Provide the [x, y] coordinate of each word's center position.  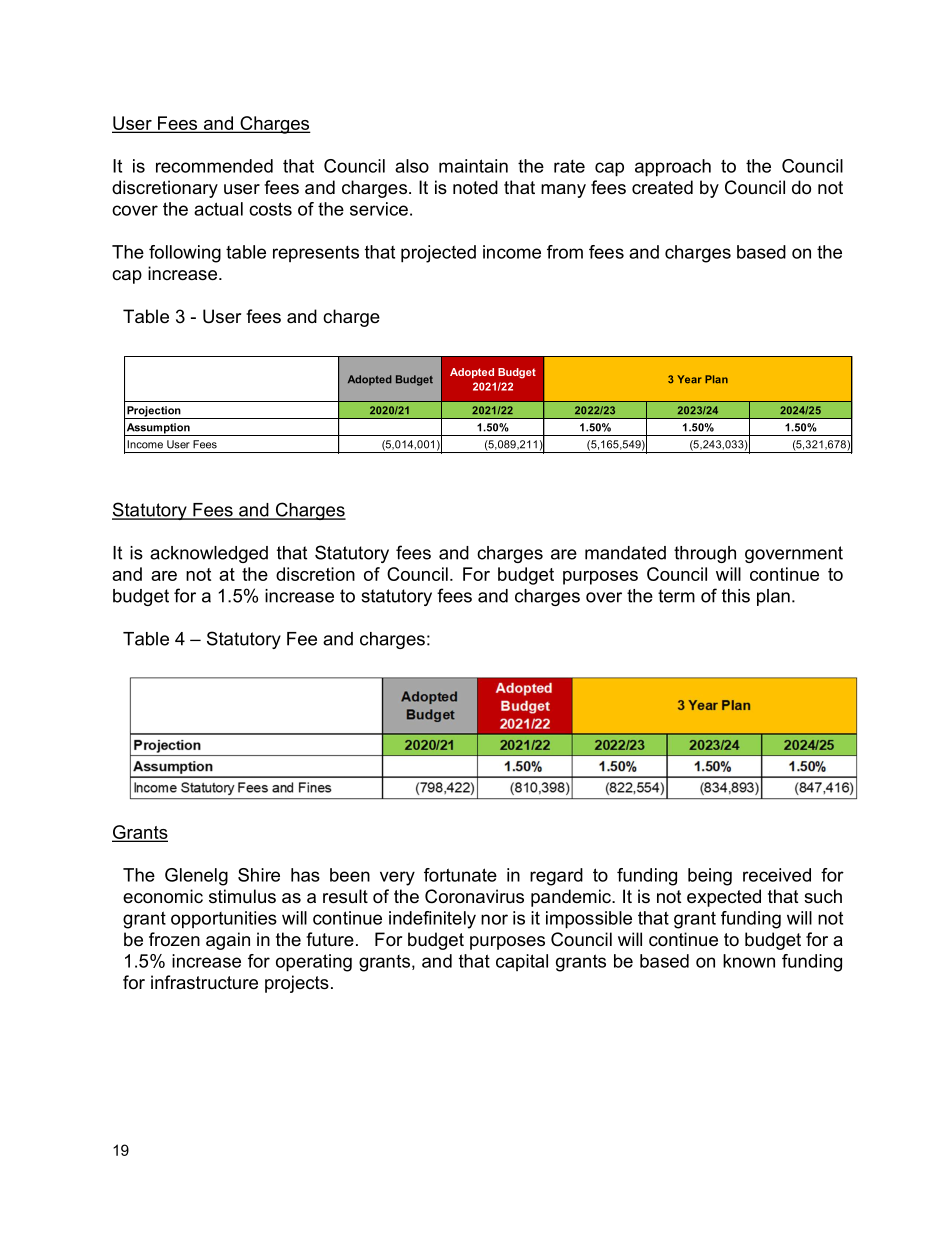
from [565, 252]
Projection [154, 412]
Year [689, 379]
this [736, 596]
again [228, 941]
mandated [625, 553]
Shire [259, 875]
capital [522, 962]
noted [475, 187]
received [777, 875]
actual [218, 209]
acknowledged [209, 554]
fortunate [460, 875]
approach [673, 168]
